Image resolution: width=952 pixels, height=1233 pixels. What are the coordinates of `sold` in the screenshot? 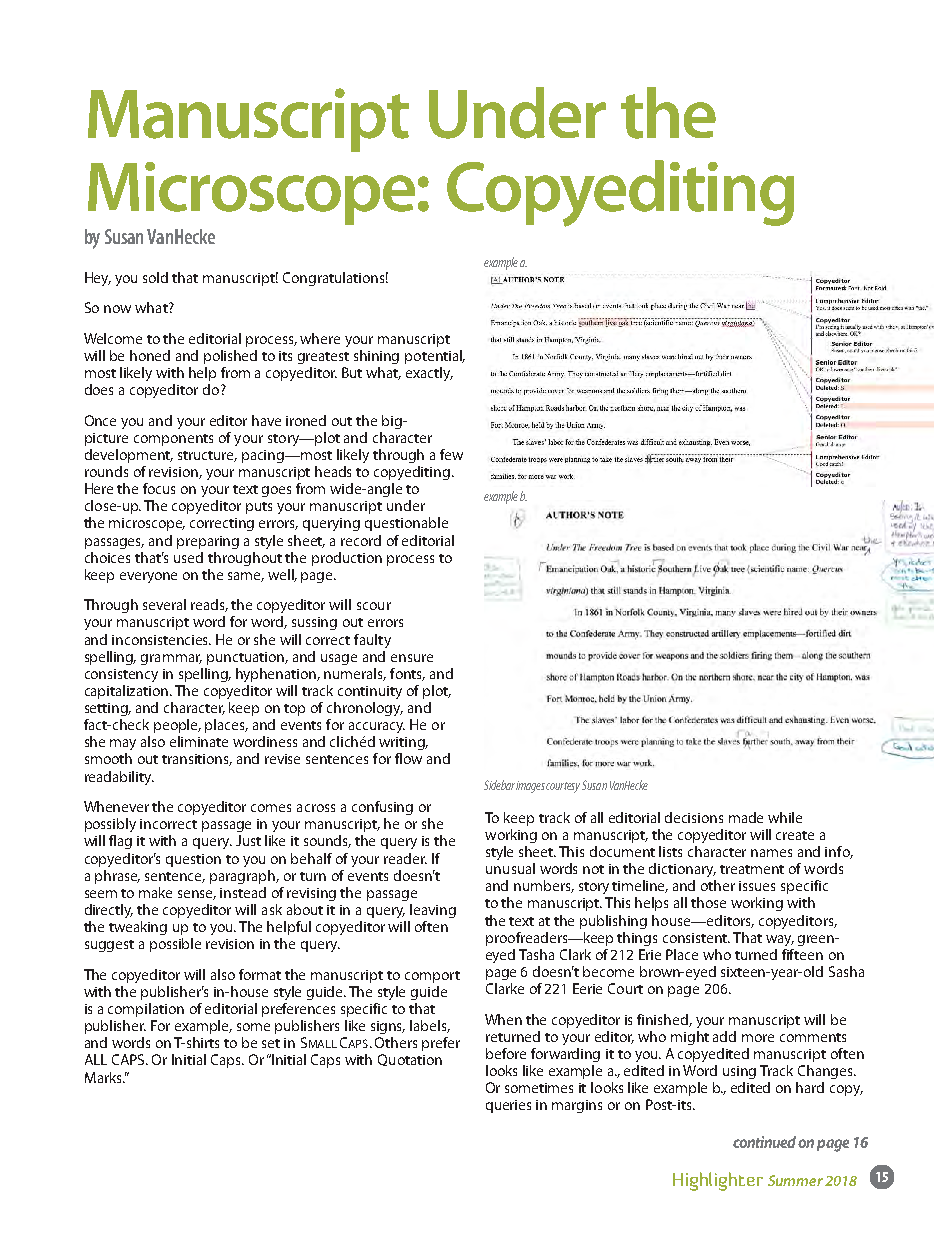 It's located at (155, 277).
